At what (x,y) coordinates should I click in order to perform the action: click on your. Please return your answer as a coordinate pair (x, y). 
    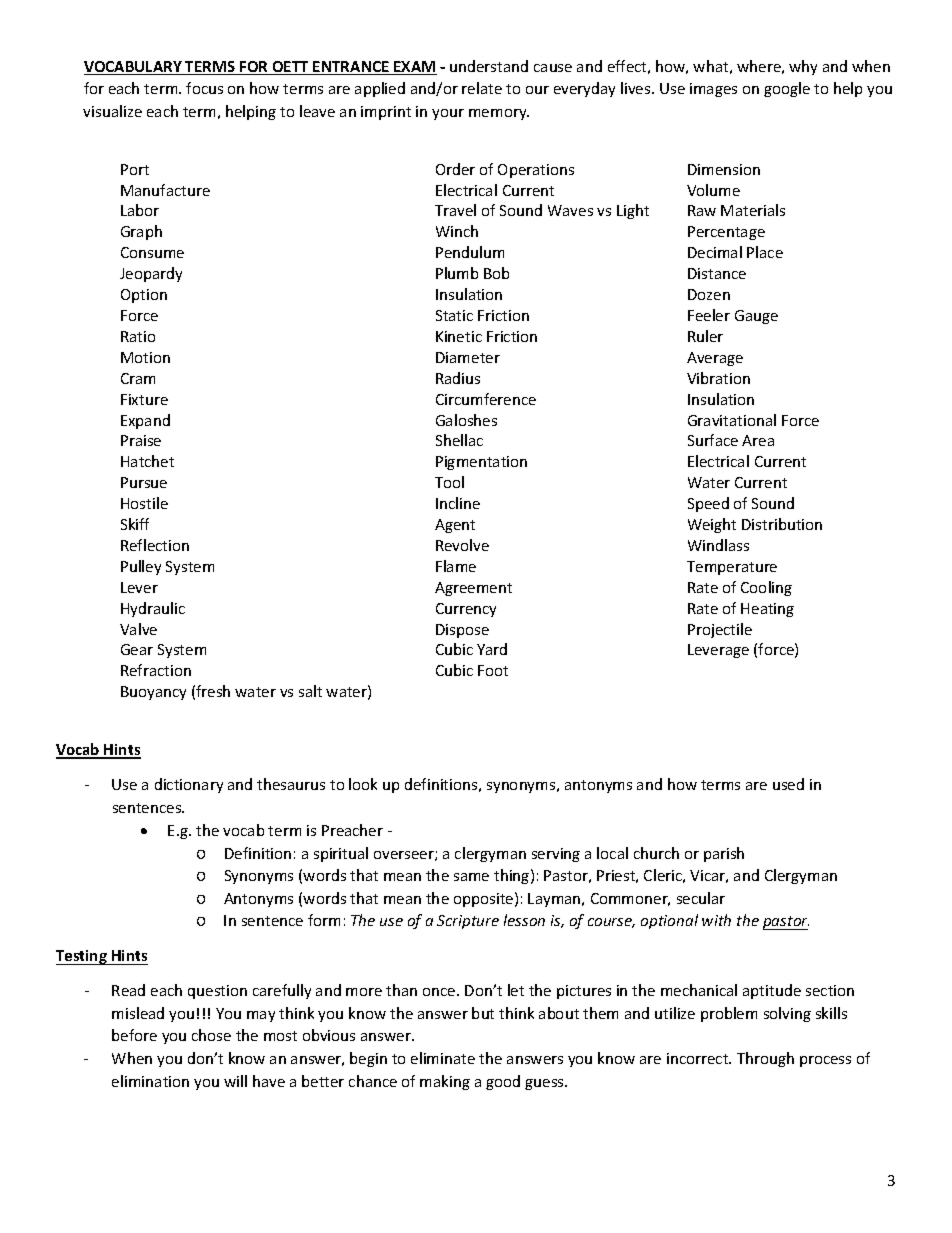
    Looking at the image, I should click on (448, 114).
